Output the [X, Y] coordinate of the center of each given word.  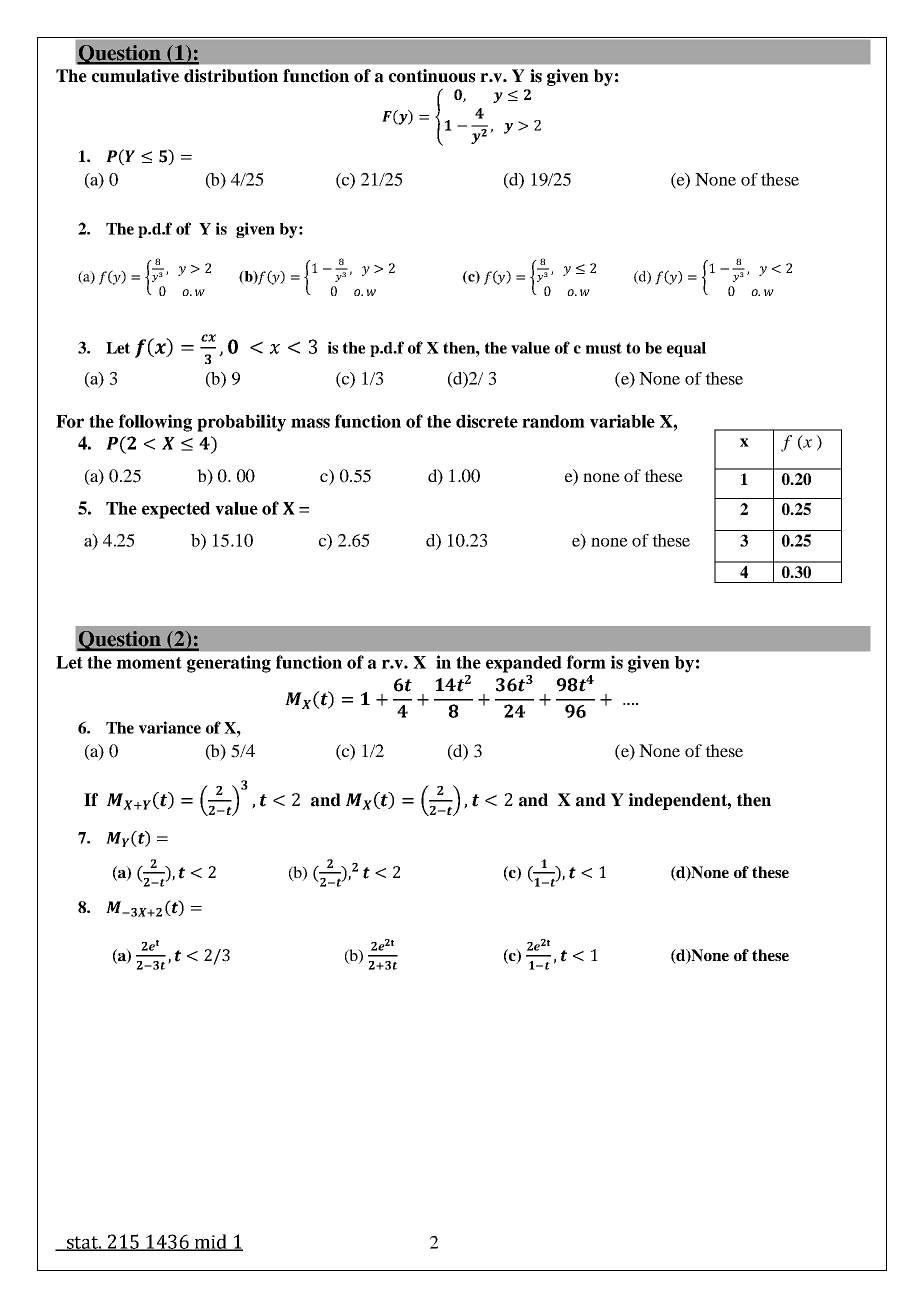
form [586, 662]
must [604, 348]
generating [229, 664]
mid [210, 1242]
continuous [432, 76]
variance [170, 727]
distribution [231, 76]
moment [149, 663]
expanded [524, 664]
